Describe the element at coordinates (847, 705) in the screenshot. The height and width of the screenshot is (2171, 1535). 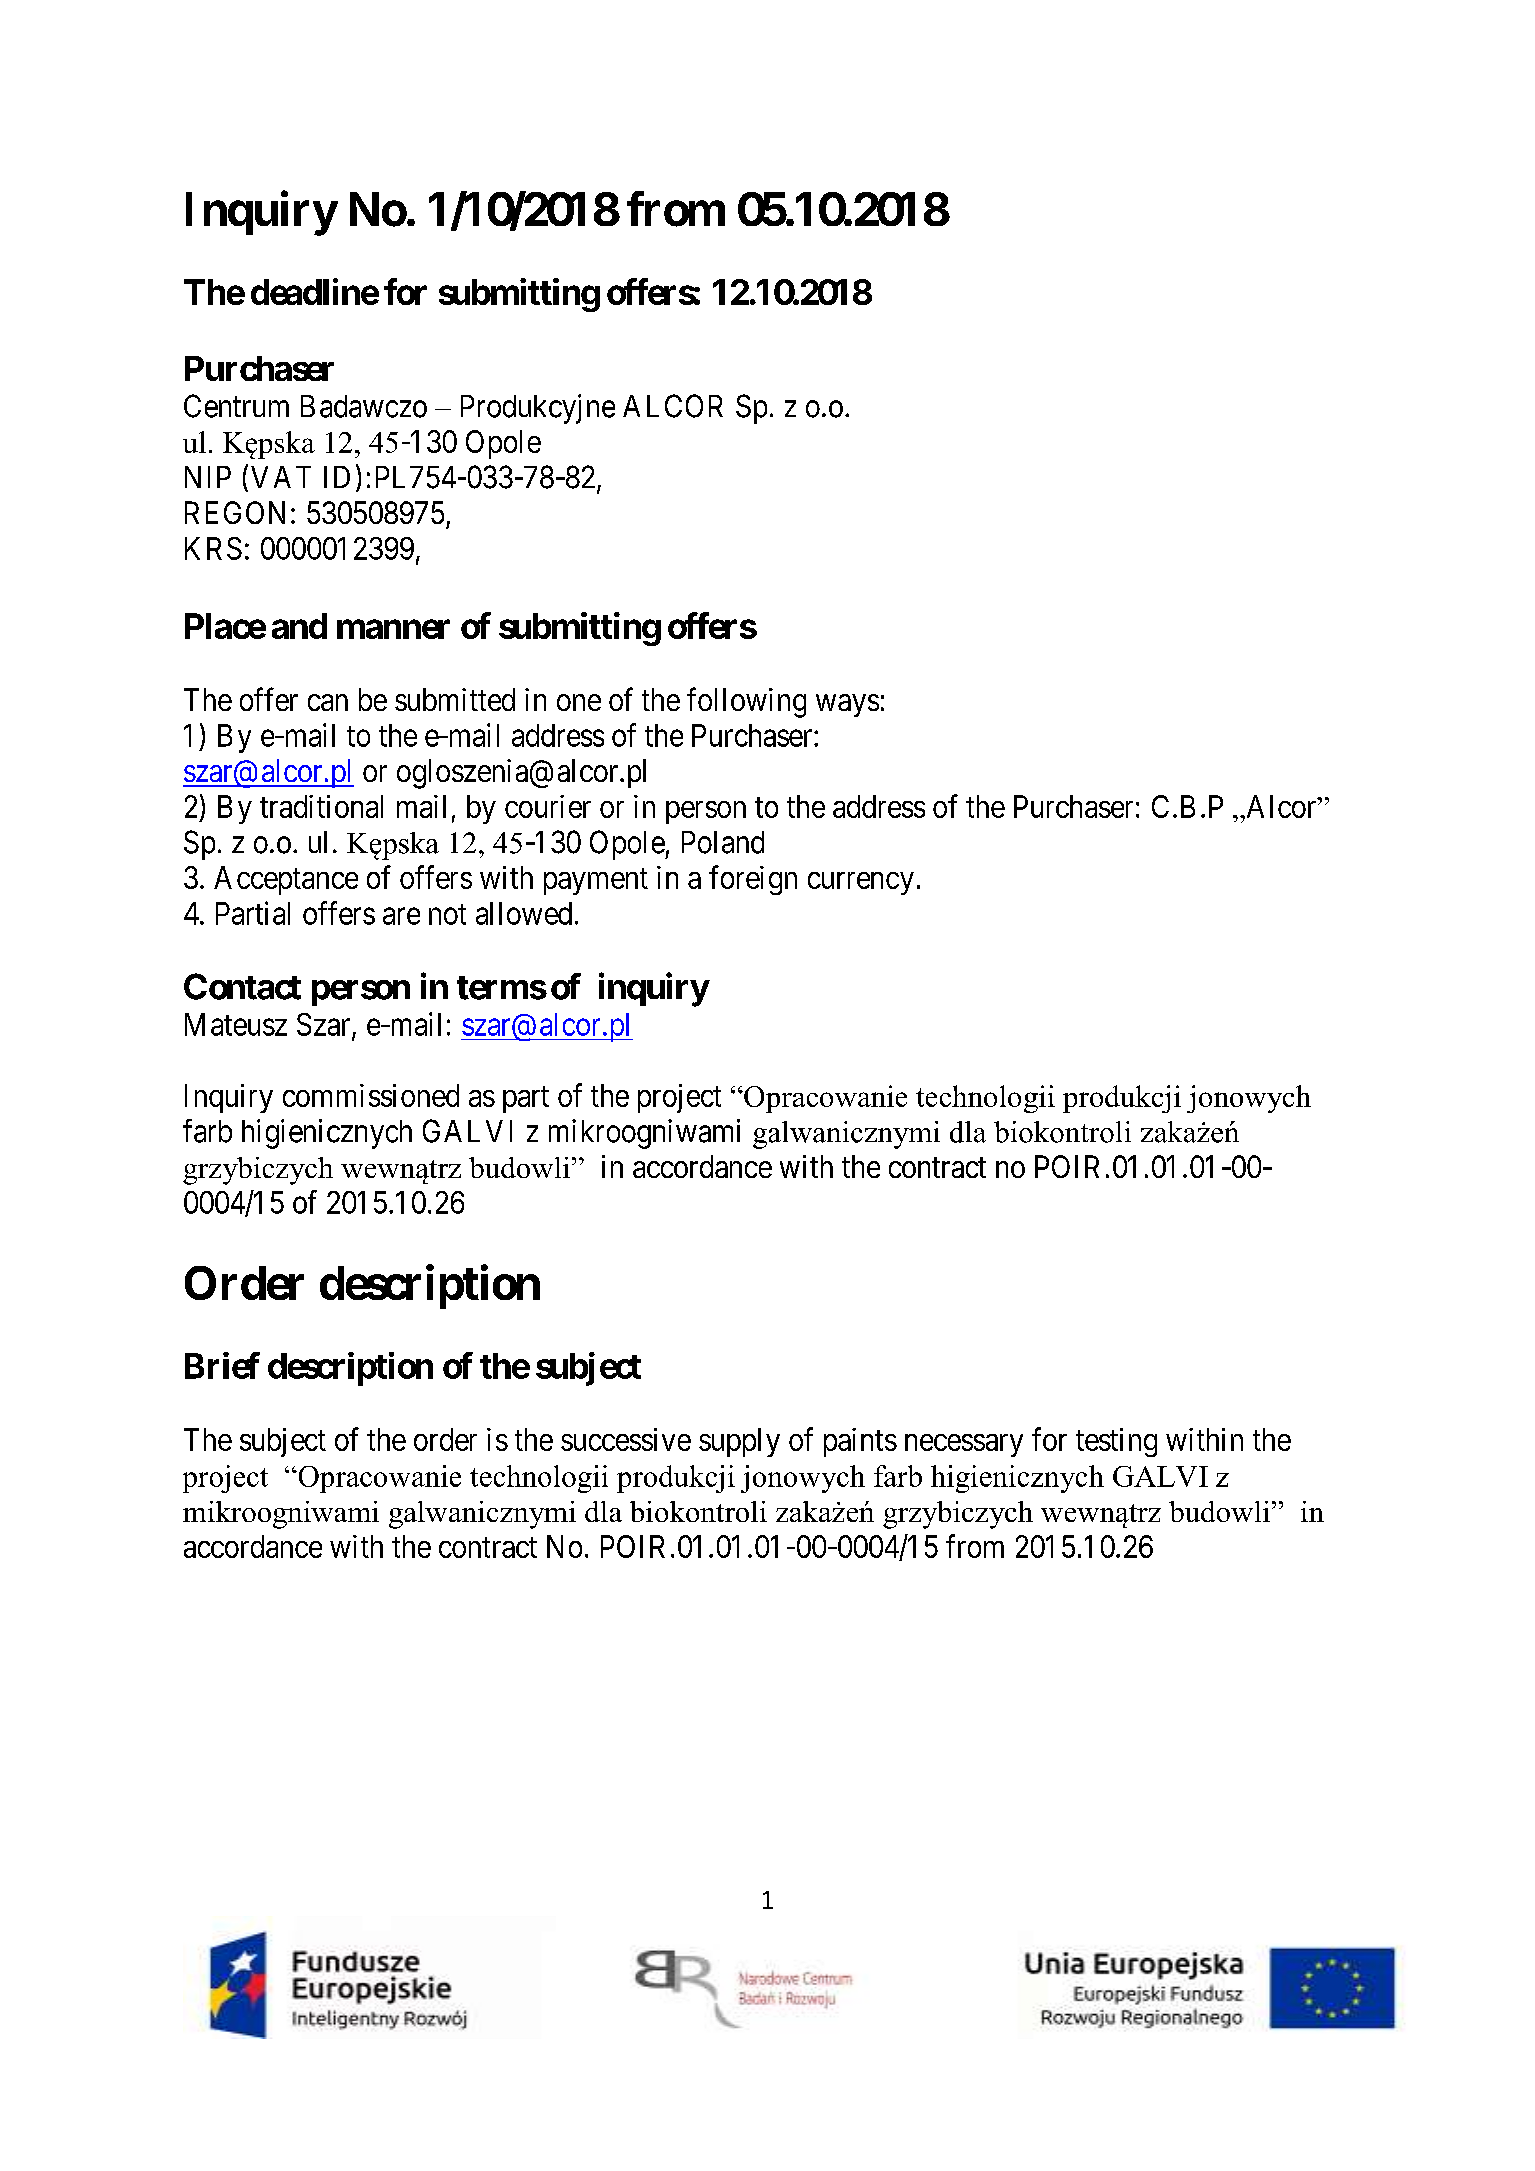
I see `ways` at that location.
